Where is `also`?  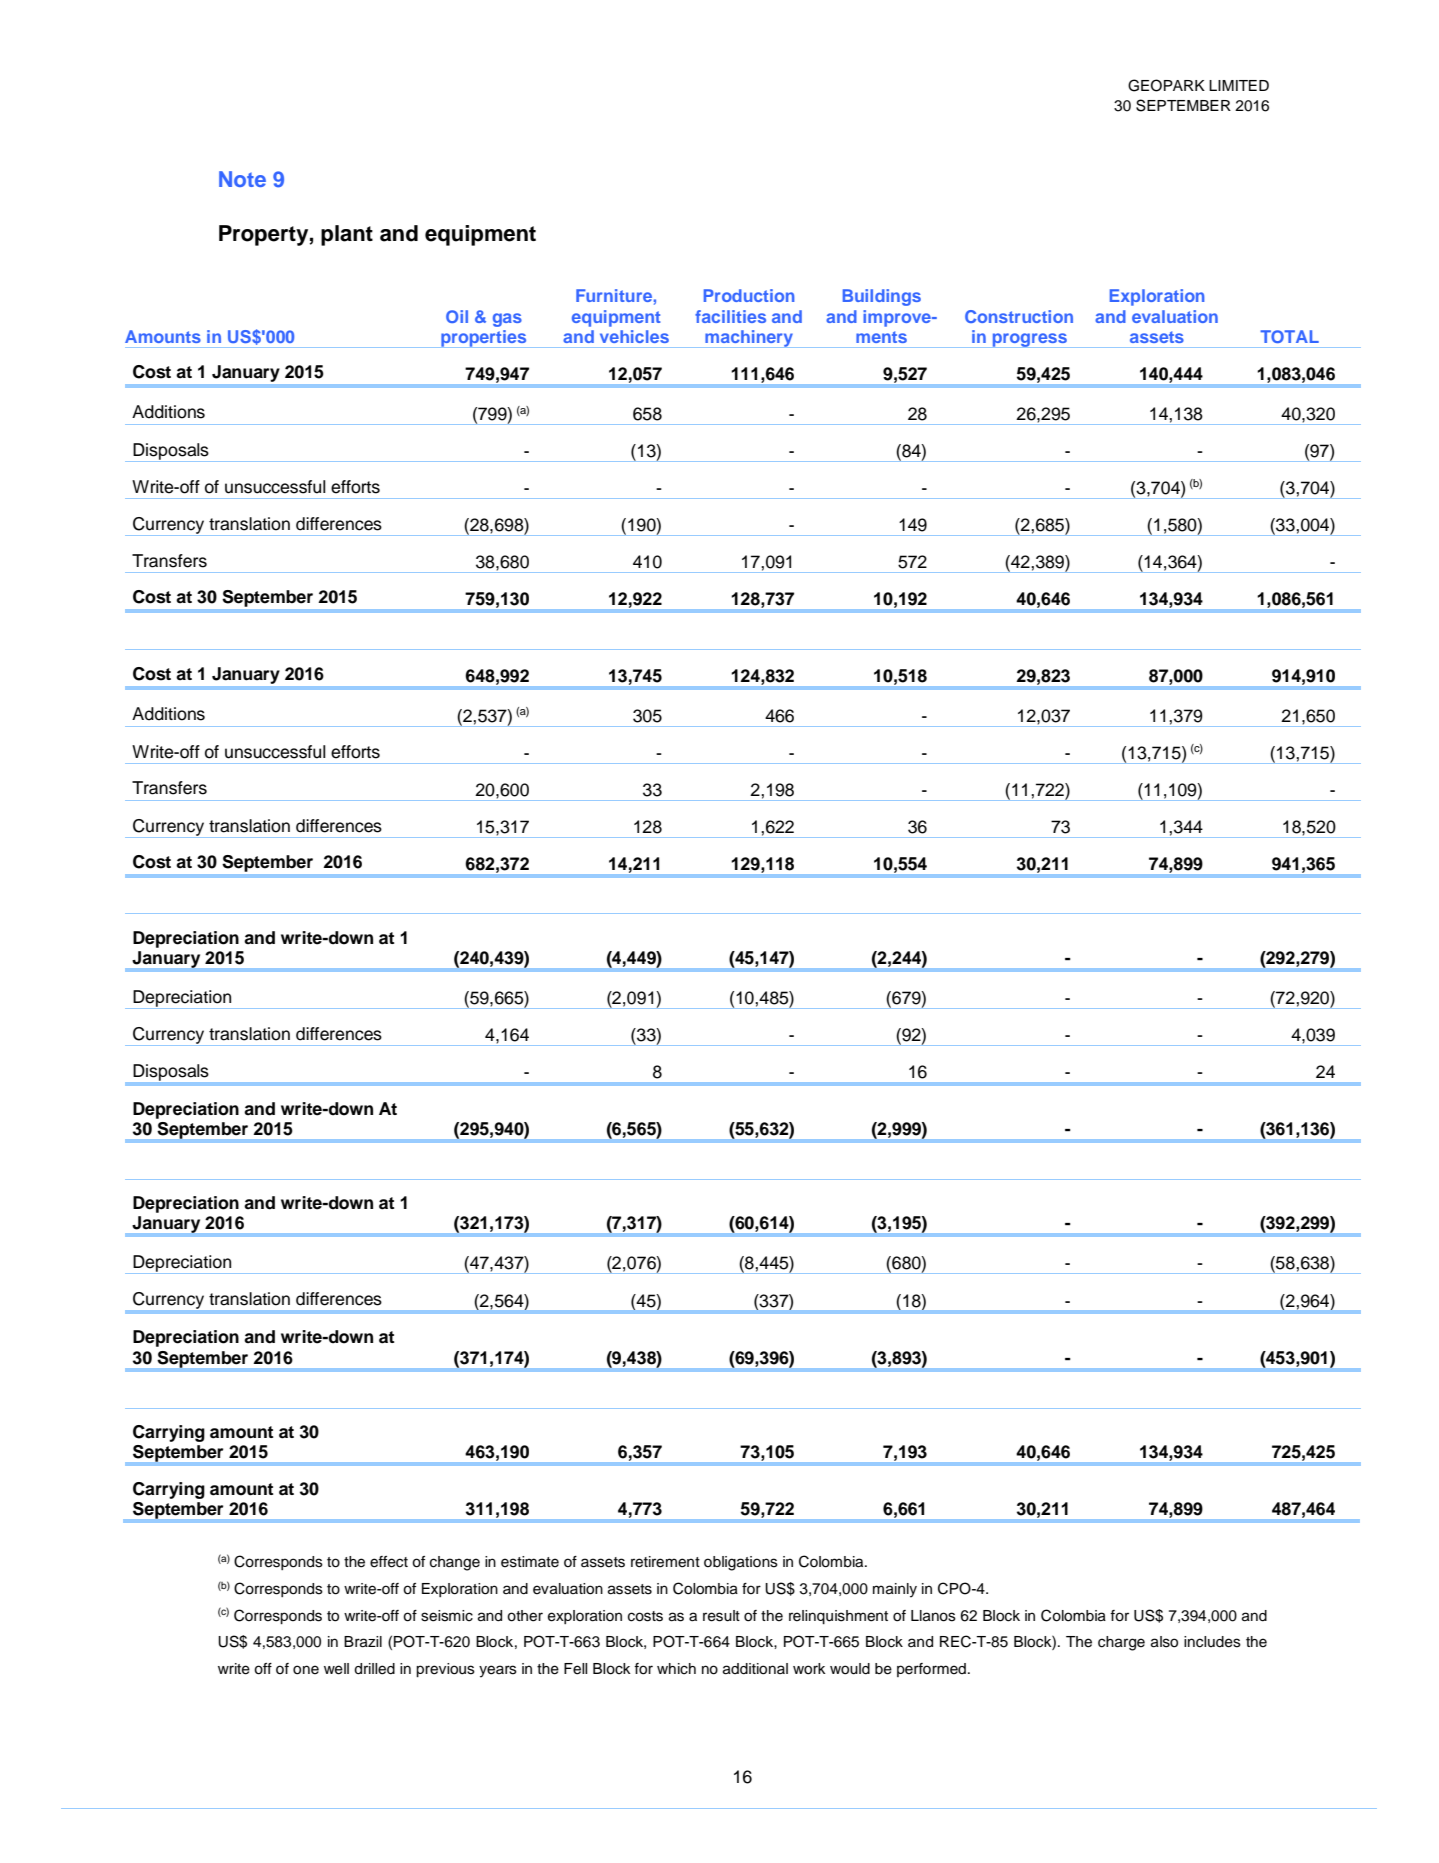 also is located at coordinates (1164, 1642).
